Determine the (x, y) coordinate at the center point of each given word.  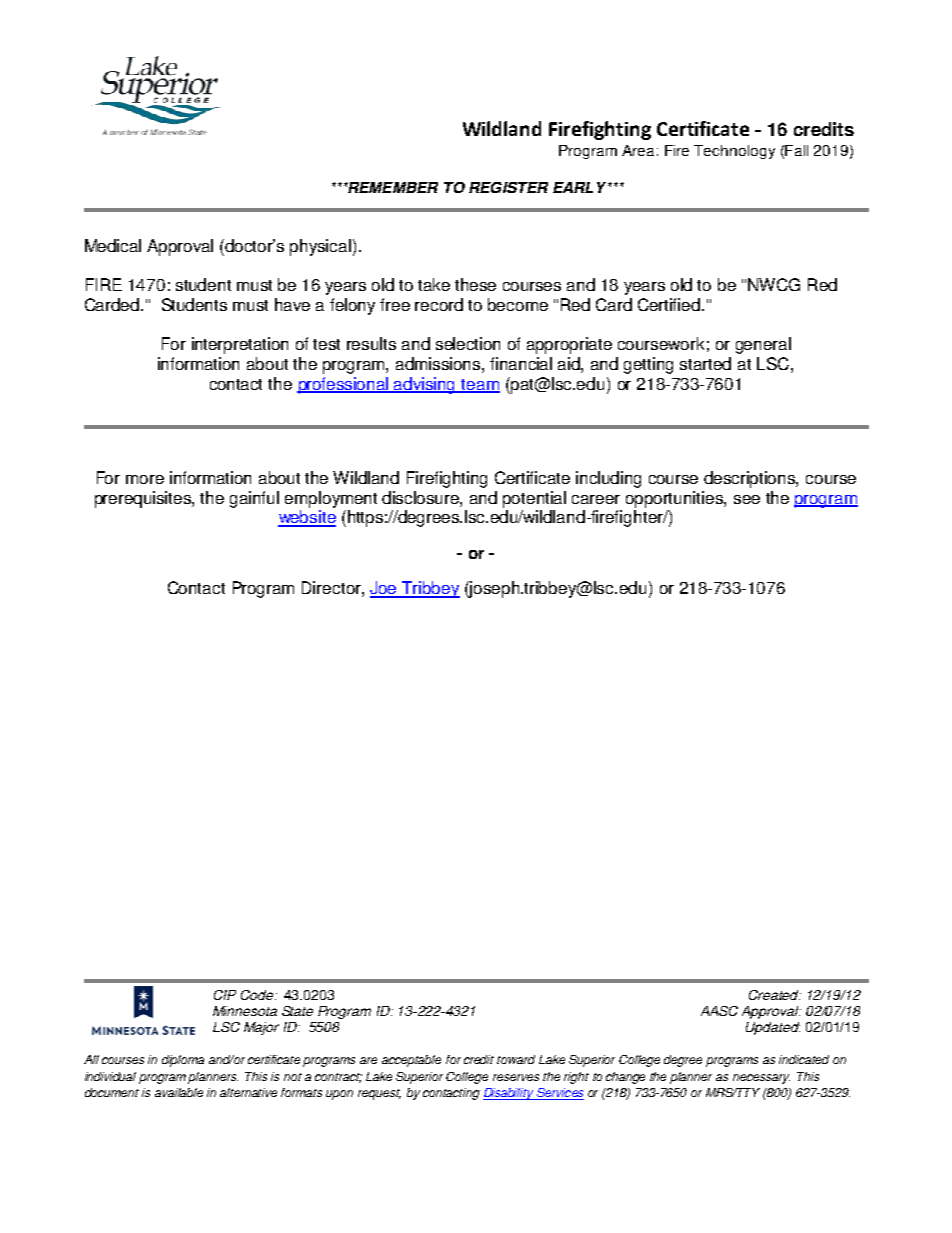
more (145, 479)
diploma (183, 1061)
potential (534, 499)
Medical (113, 245)
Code (257, 995)
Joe (385, 589)
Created (775, 995)
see (747, 499)
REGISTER (508, 187)
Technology (734, 152)
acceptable (411, 1061)
